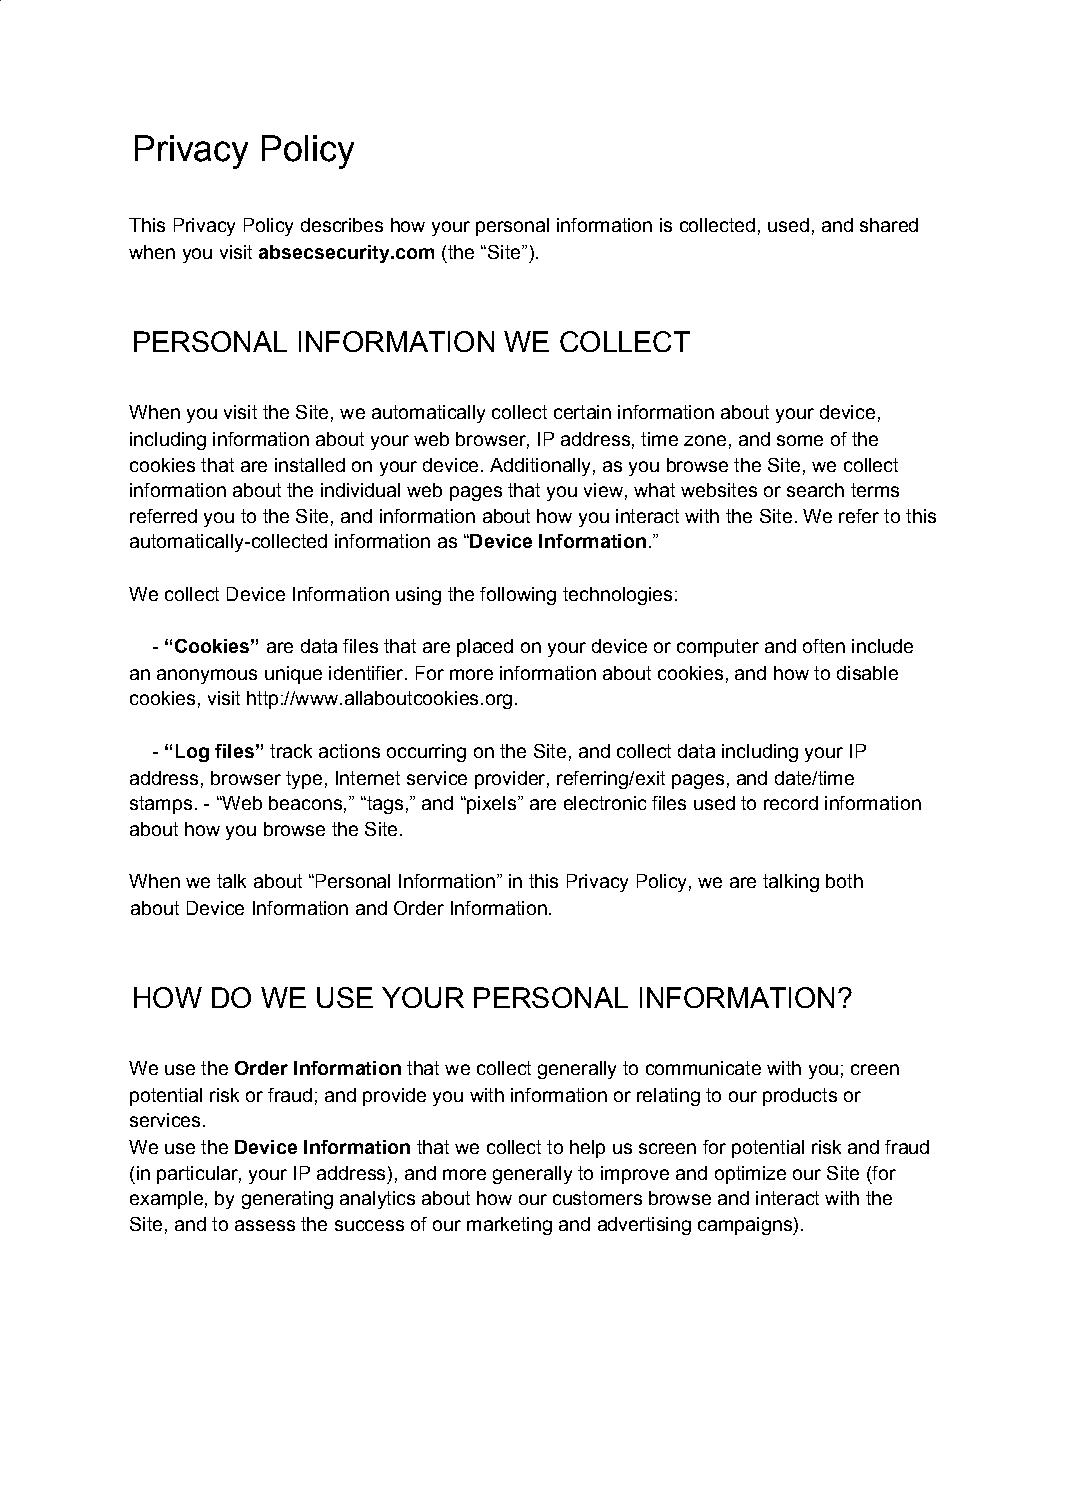 This page has height=1509, width=1067. I want to click on describes, so click(342, 225).
